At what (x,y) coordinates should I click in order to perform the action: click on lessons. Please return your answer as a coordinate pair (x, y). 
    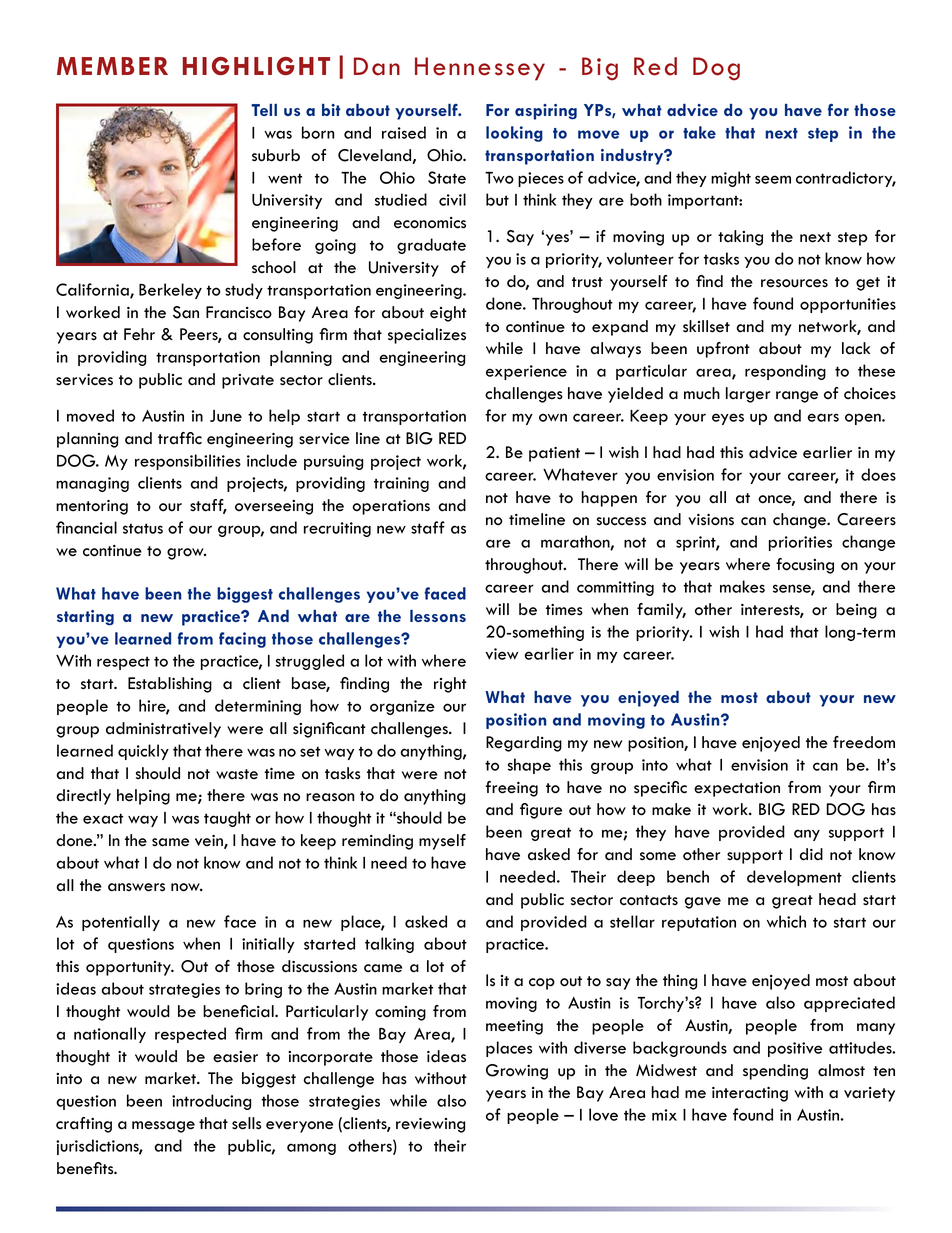
    Looking at the image, I should click on (438, 616).
